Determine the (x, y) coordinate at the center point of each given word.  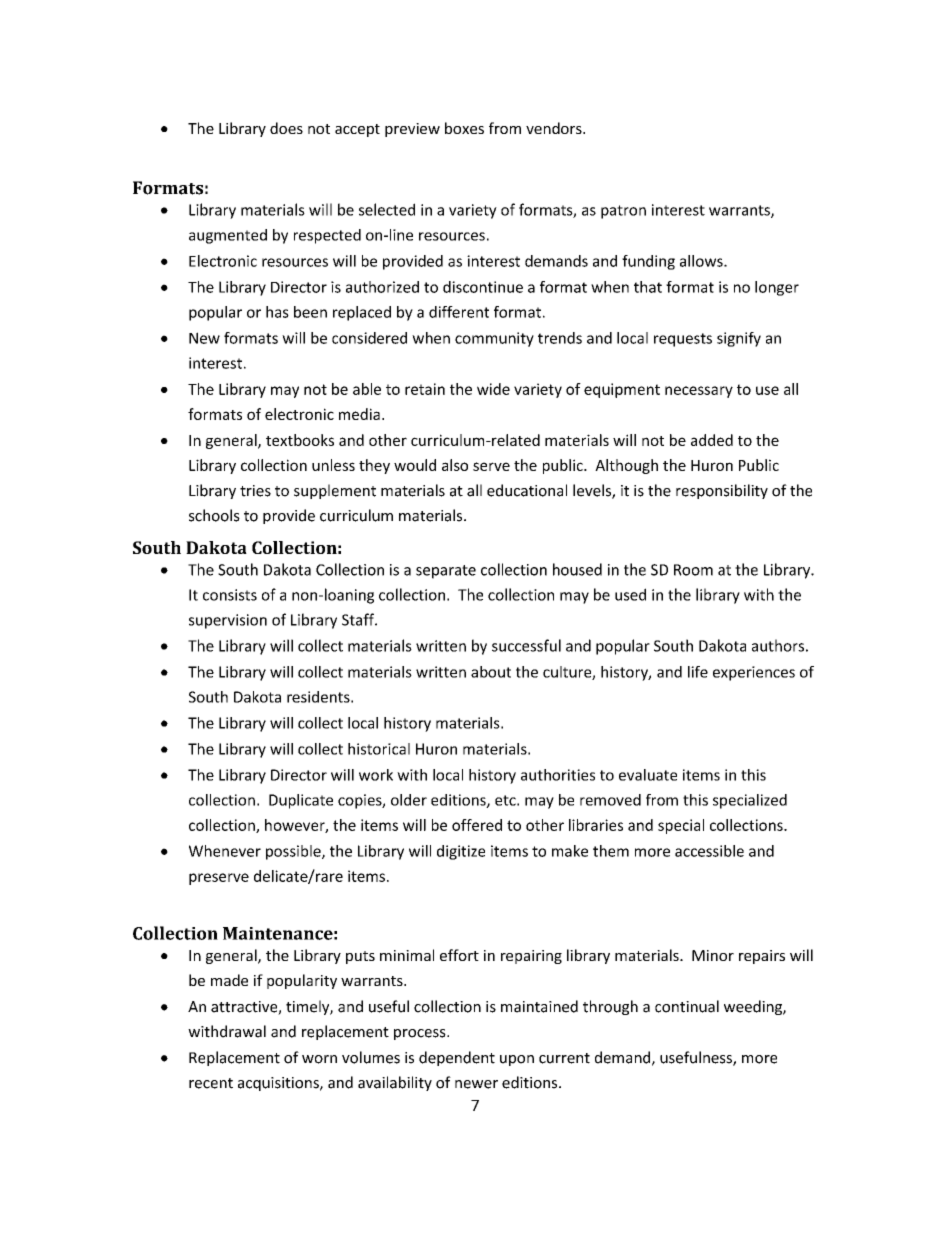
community (494, 339)
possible (294, 852)
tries (255, 491)
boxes (464, 128)
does (286, 128)
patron (623, 212)
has (277, 312)
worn (319, 1059)
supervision (228, 621)
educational (527, 490)
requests (683, 340)
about (491, 672)
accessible (709, 851)
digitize (461, 852)
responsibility (722, 491)
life (698, 672)
